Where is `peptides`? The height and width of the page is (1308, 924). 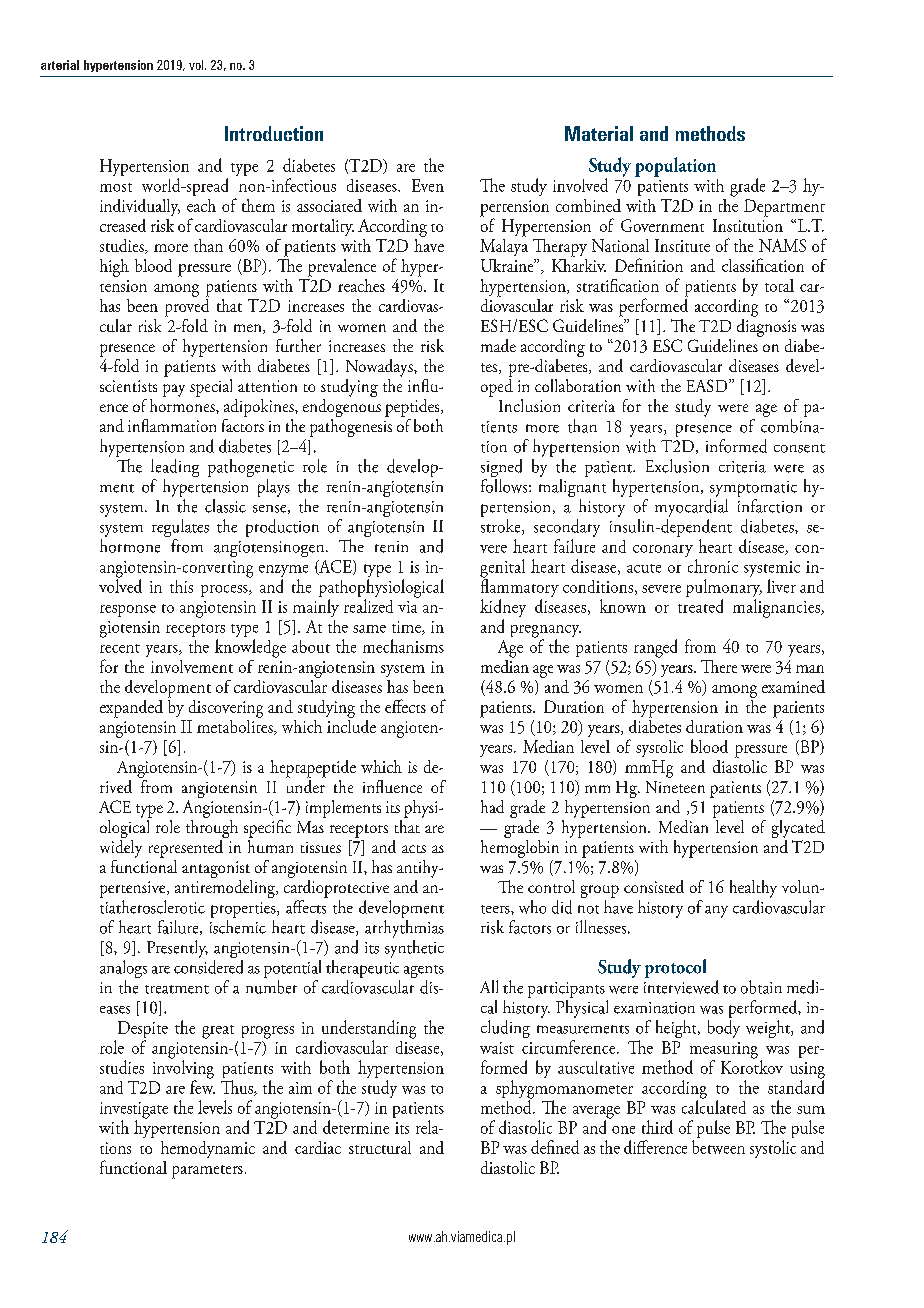 peptides is located at coordinates (413, 408).
